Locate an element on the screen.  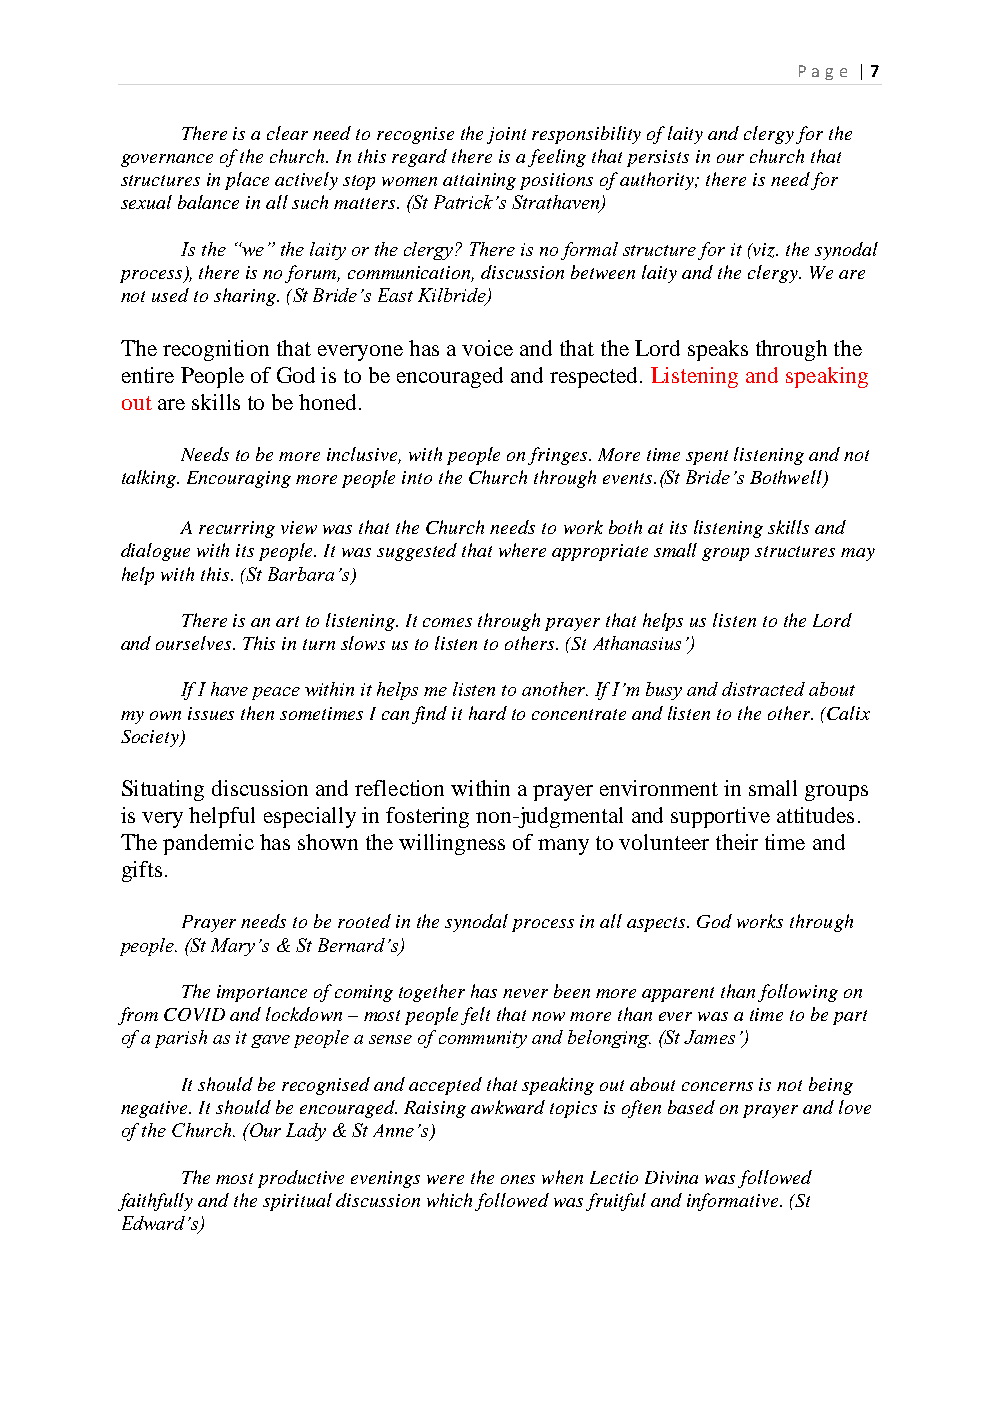
pandemic is located at coordinates (208, 844).
